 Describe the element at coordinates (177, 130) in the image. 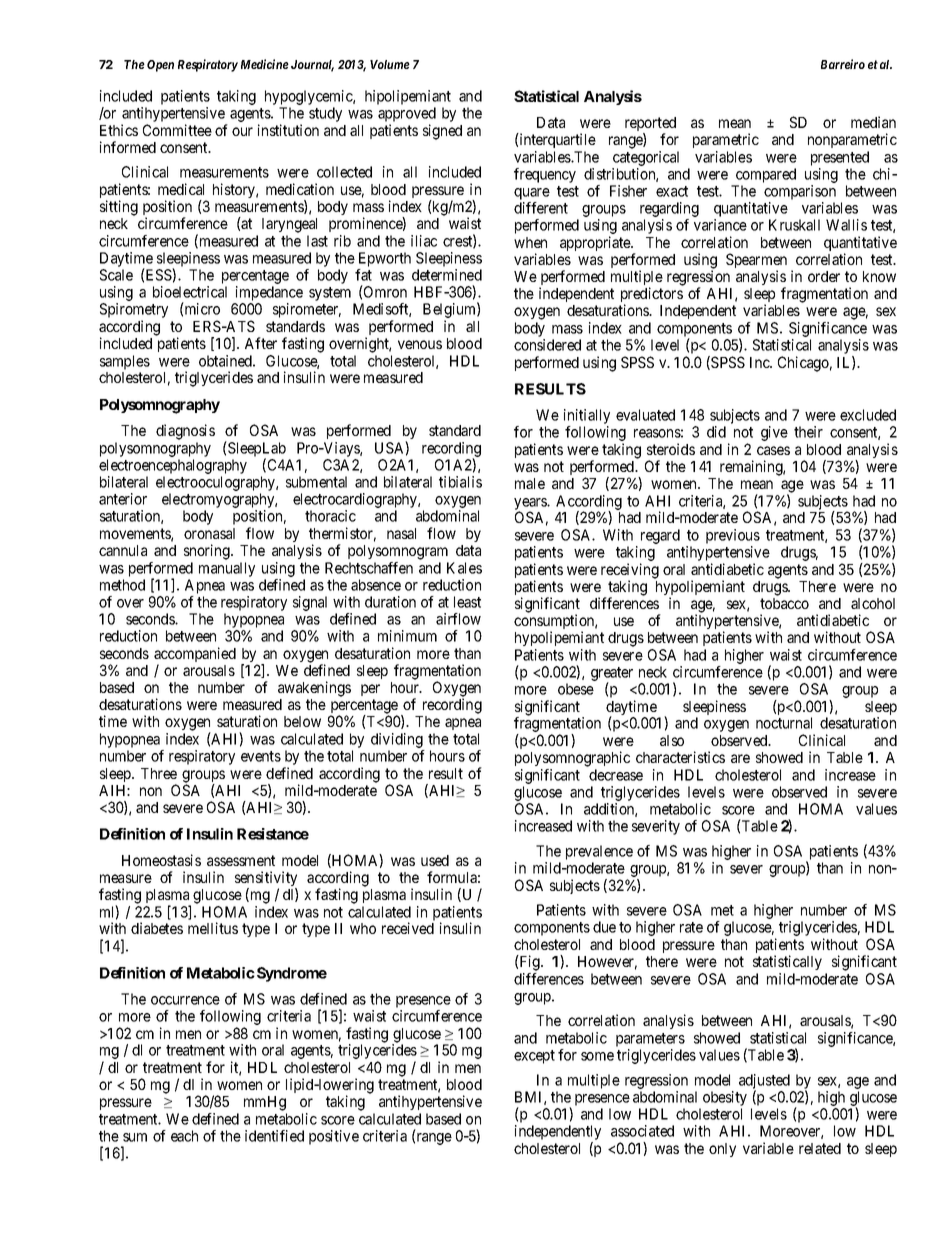

I see `Committee` at that location.
